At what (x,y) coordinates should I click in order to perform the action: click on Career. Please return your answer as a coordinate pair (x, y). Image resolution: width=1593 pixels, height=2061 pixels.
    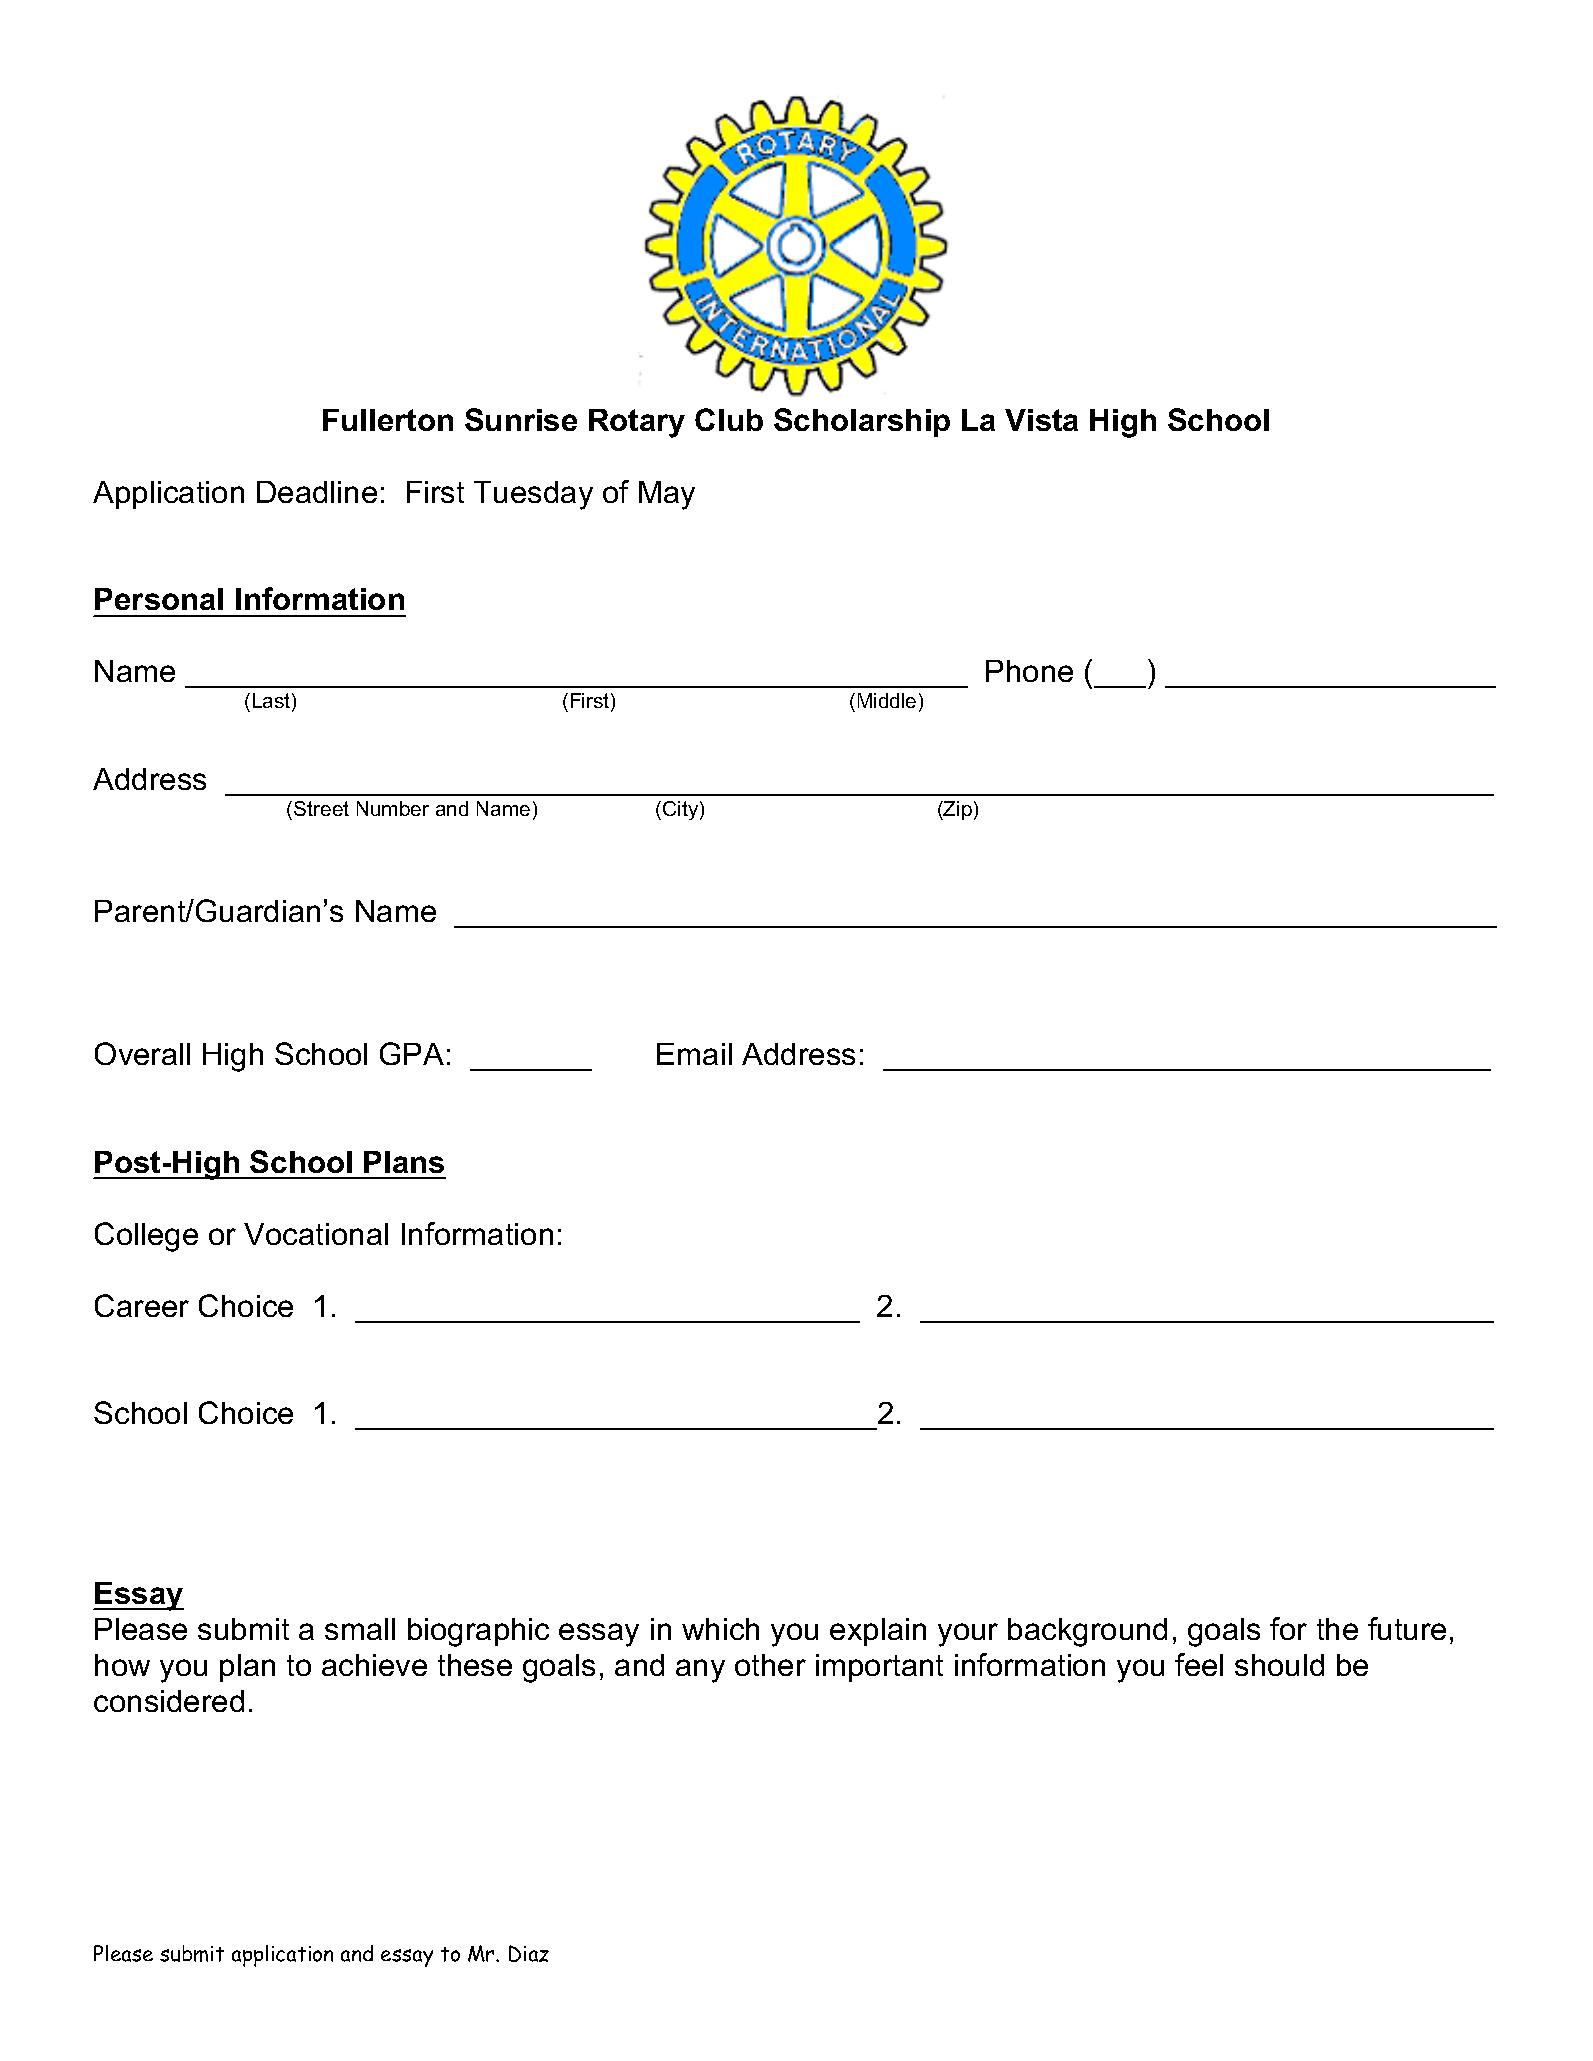
    Looking at the image, I should click on (142, 1305).
